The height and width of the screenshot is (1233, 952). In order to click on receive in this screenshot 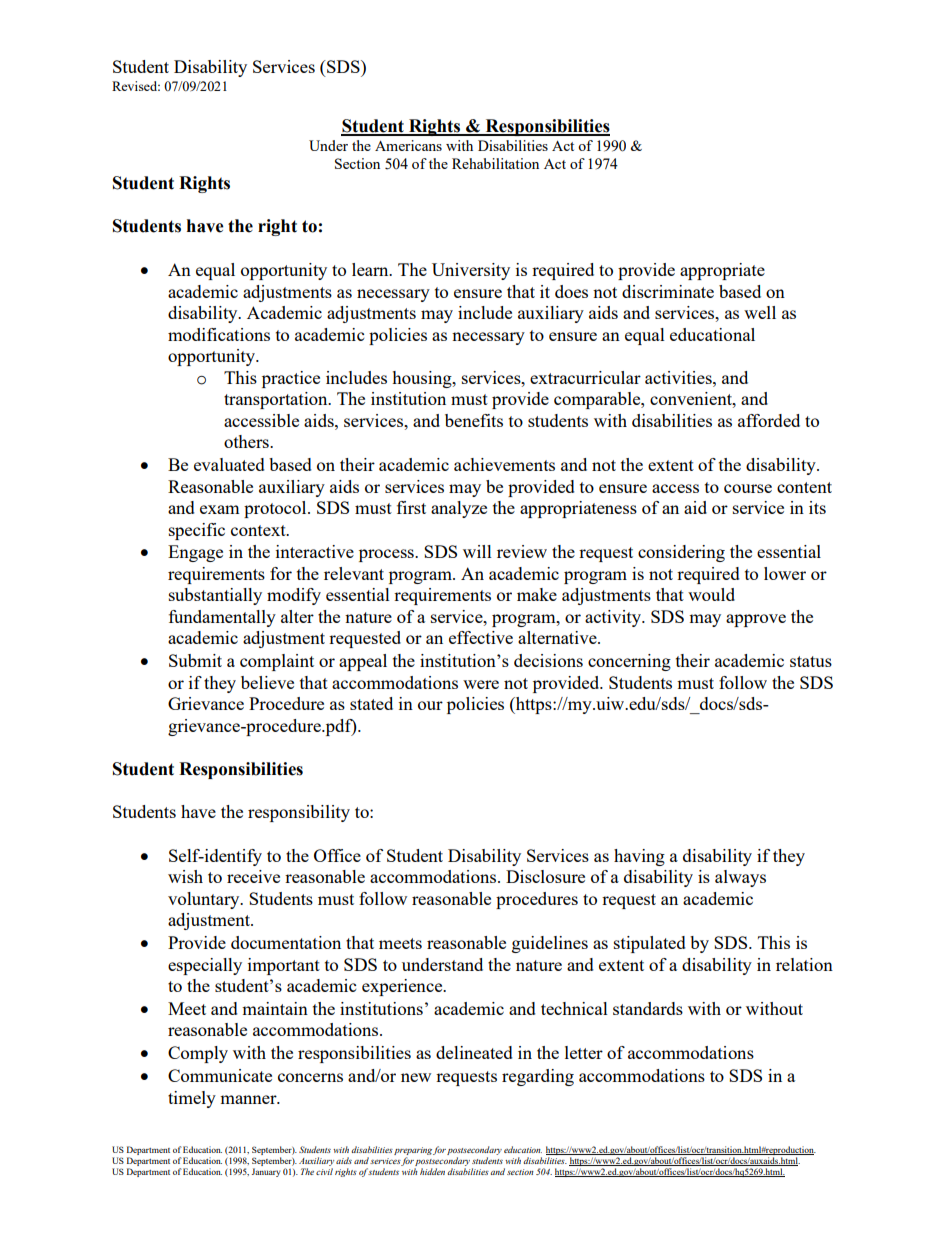, I will do `click(253, 876)`.
